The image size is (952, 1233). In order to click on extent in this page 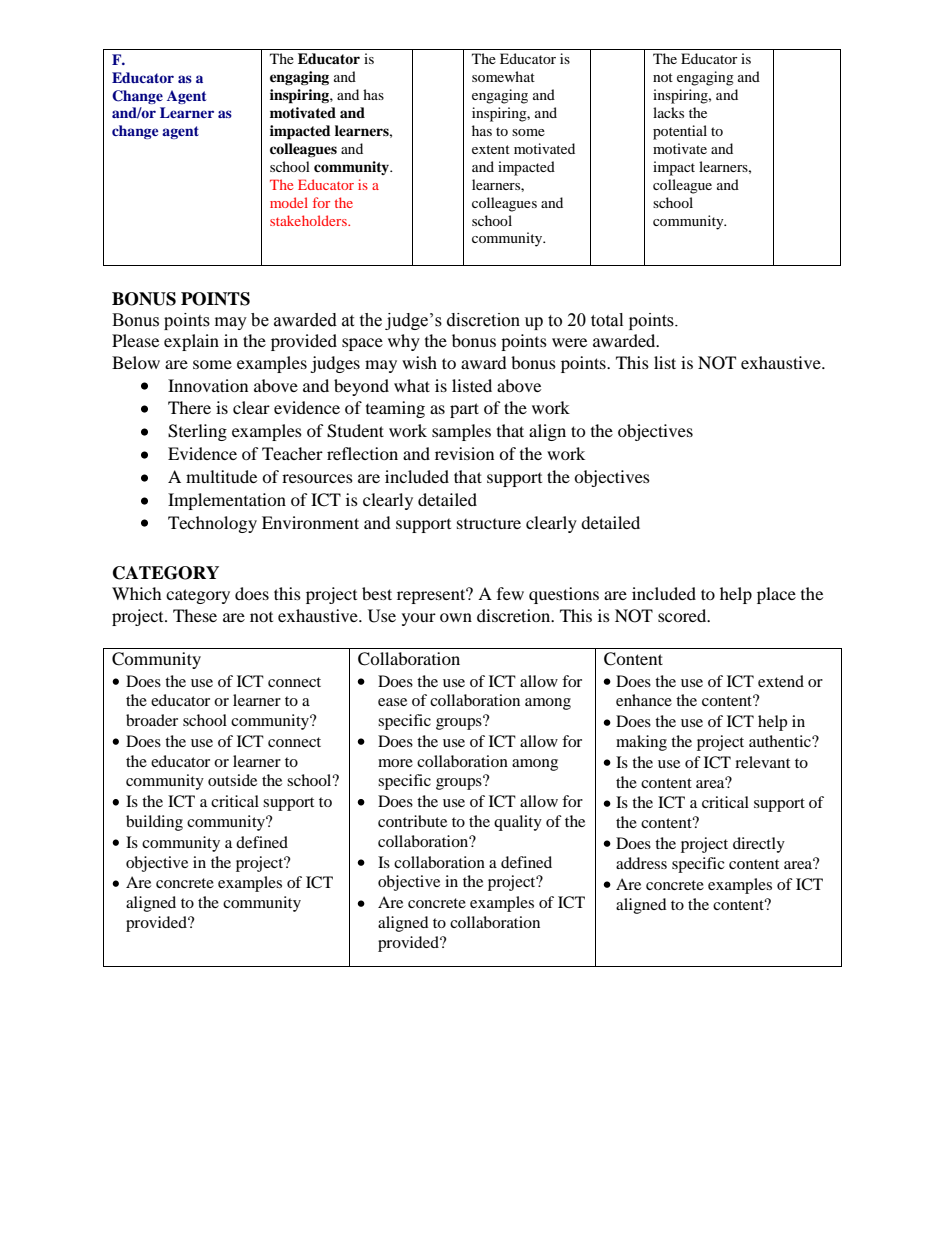, I will do `click(491, 149)`.
